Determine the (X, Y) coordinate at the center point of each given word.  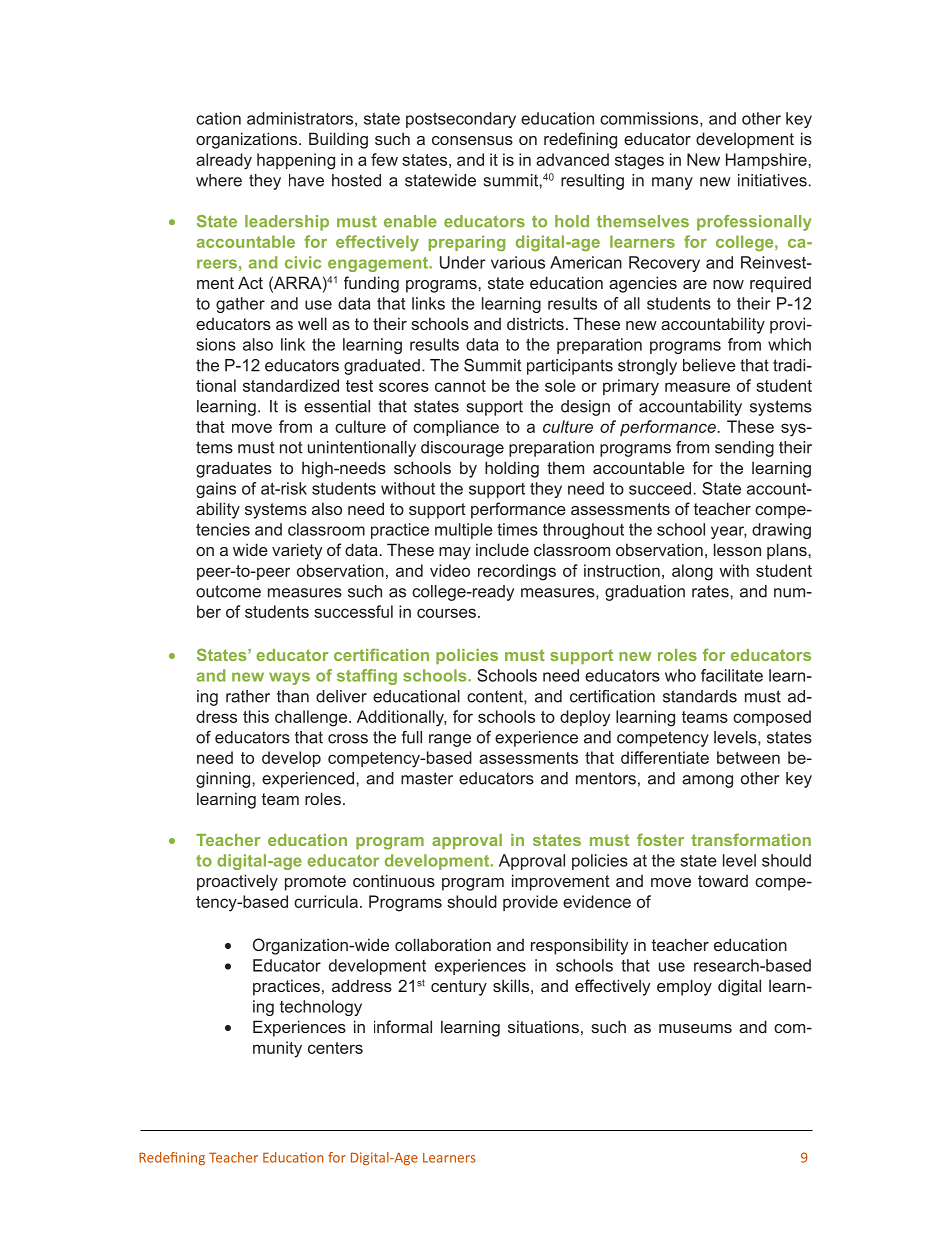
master (427, 778)
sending (744, 449)
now (728, 284)
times (517, 529)
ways (289, 678)
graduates (234, 469)
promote (315, 883)
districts (535, 323)
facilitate (732, 675)
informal (403, 1026)
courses (446, 613)
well (312, 323)
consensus (472, 140)
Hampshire (767, 161)
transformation (751, 839)
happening (296, 161)
